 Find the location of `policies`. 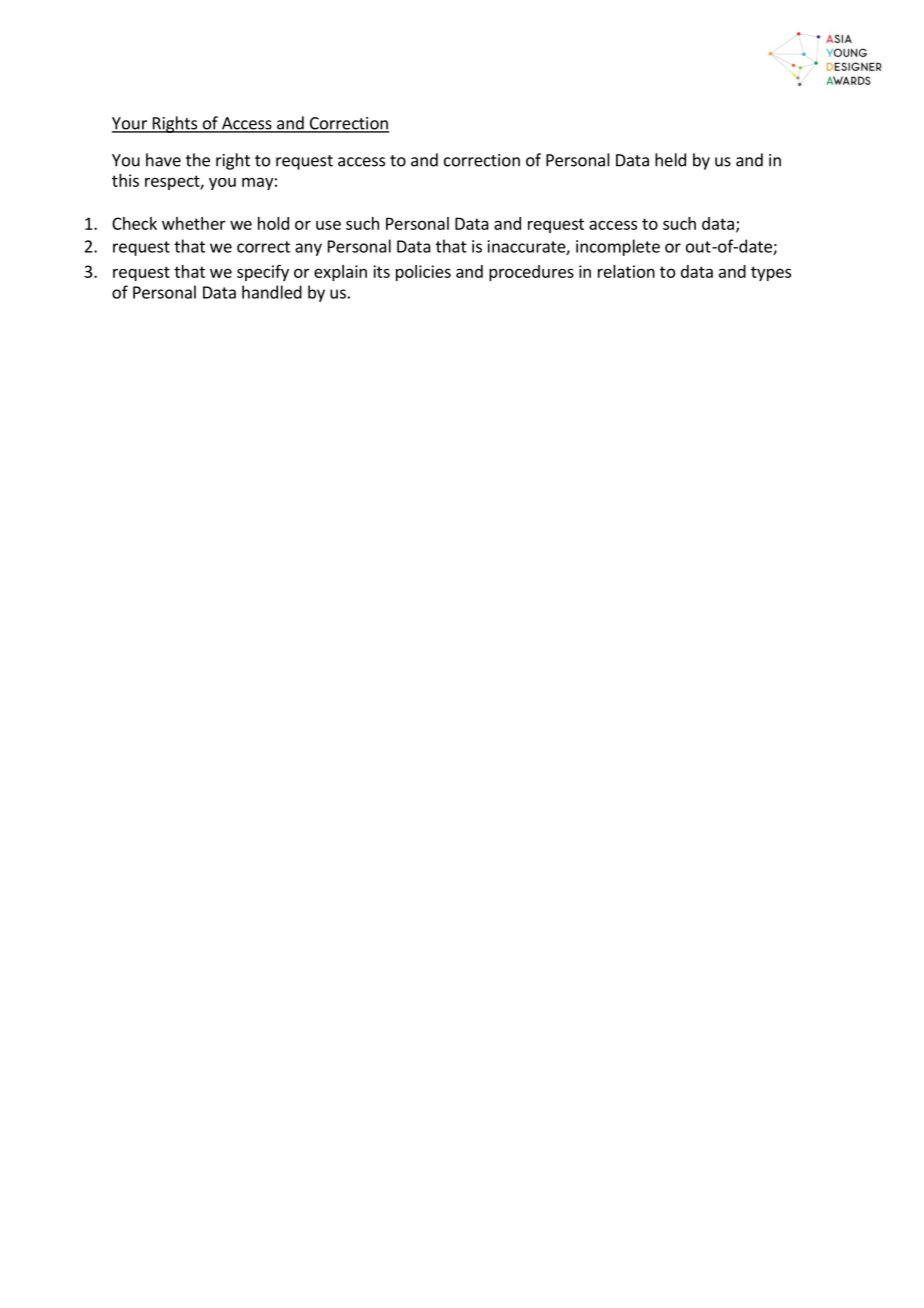

policies is located at coordinates (423, 273).
